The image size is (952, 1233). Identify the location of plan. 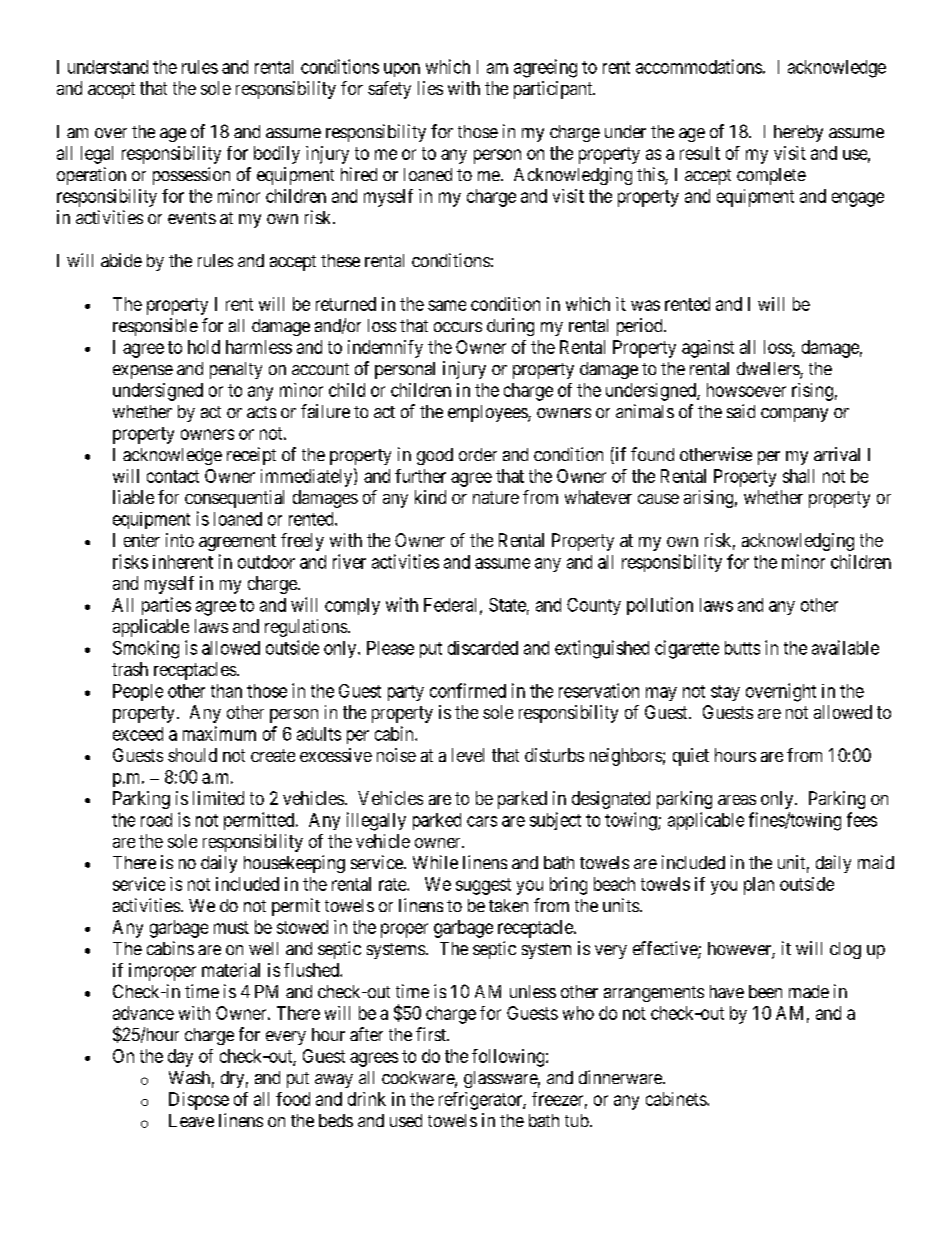
(759, 886).
